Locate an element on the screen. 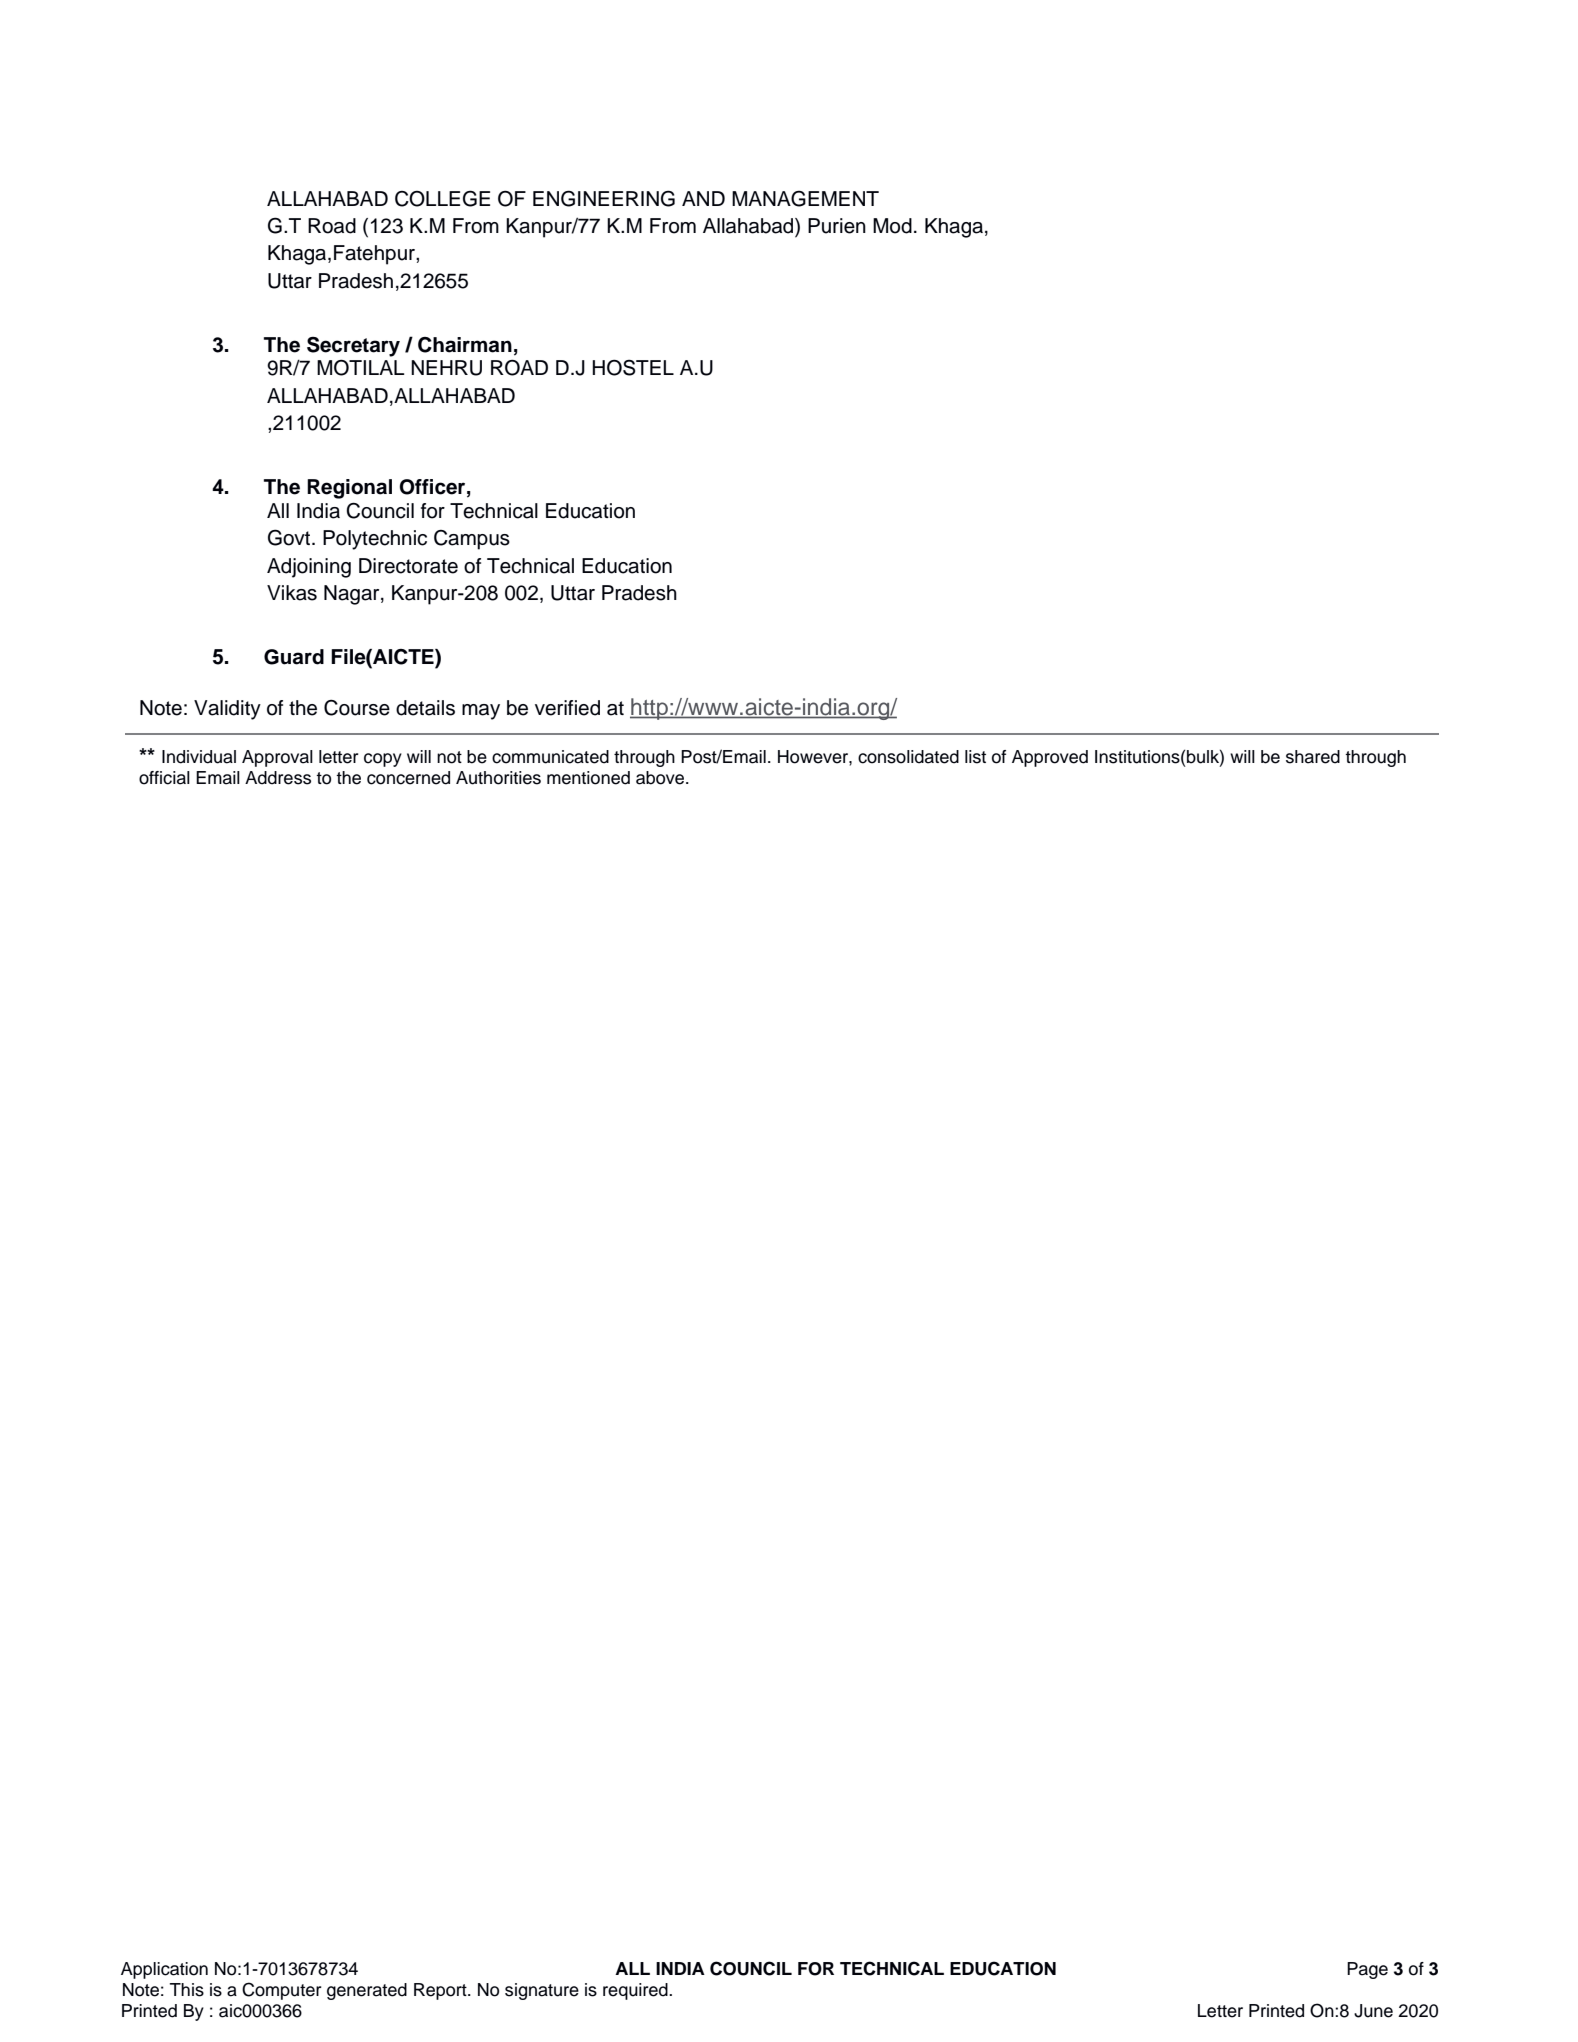  Secretary is located at coordinates (353, 347).
